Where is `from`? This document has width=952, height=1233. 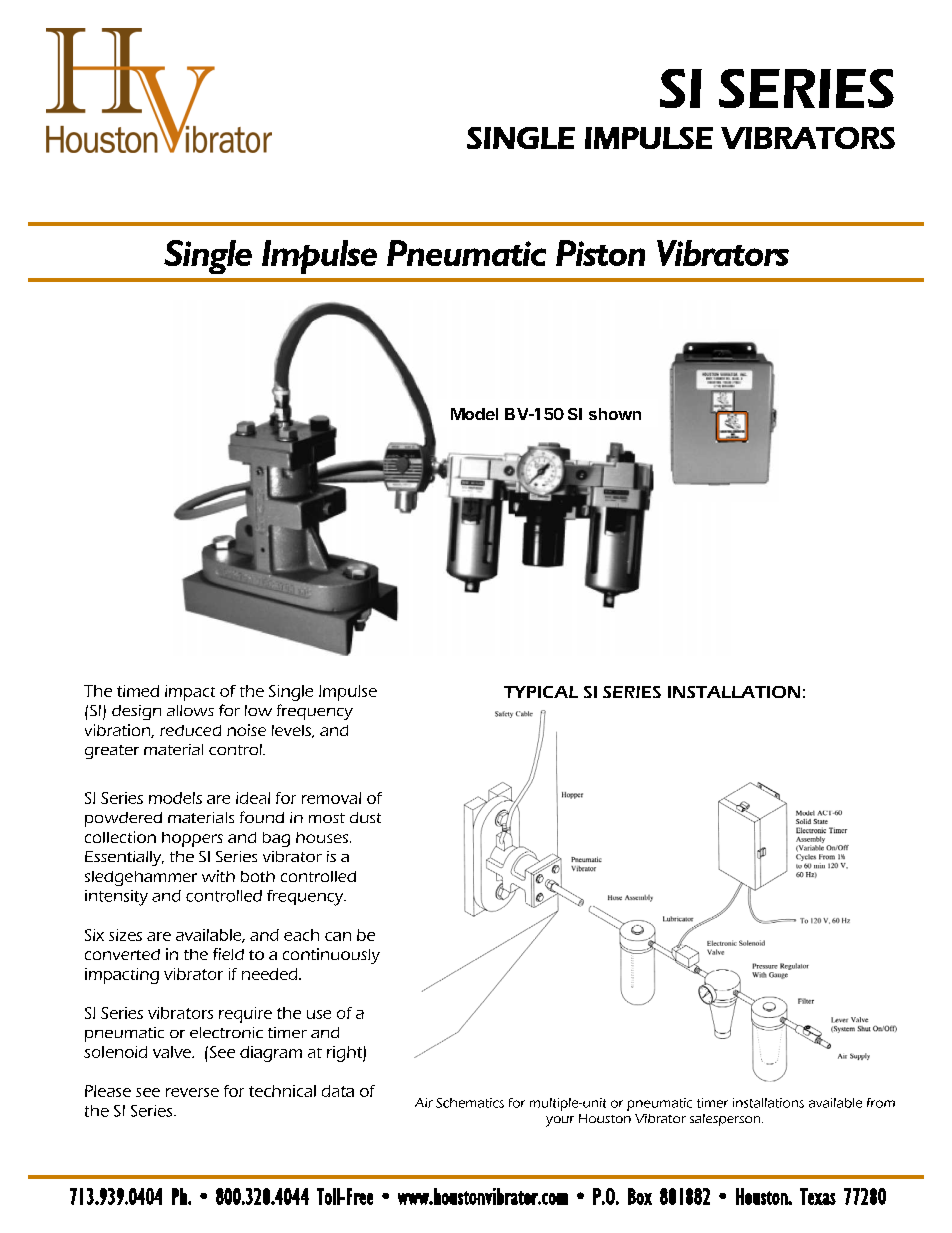
from is located at coordinates (881, 1103).
